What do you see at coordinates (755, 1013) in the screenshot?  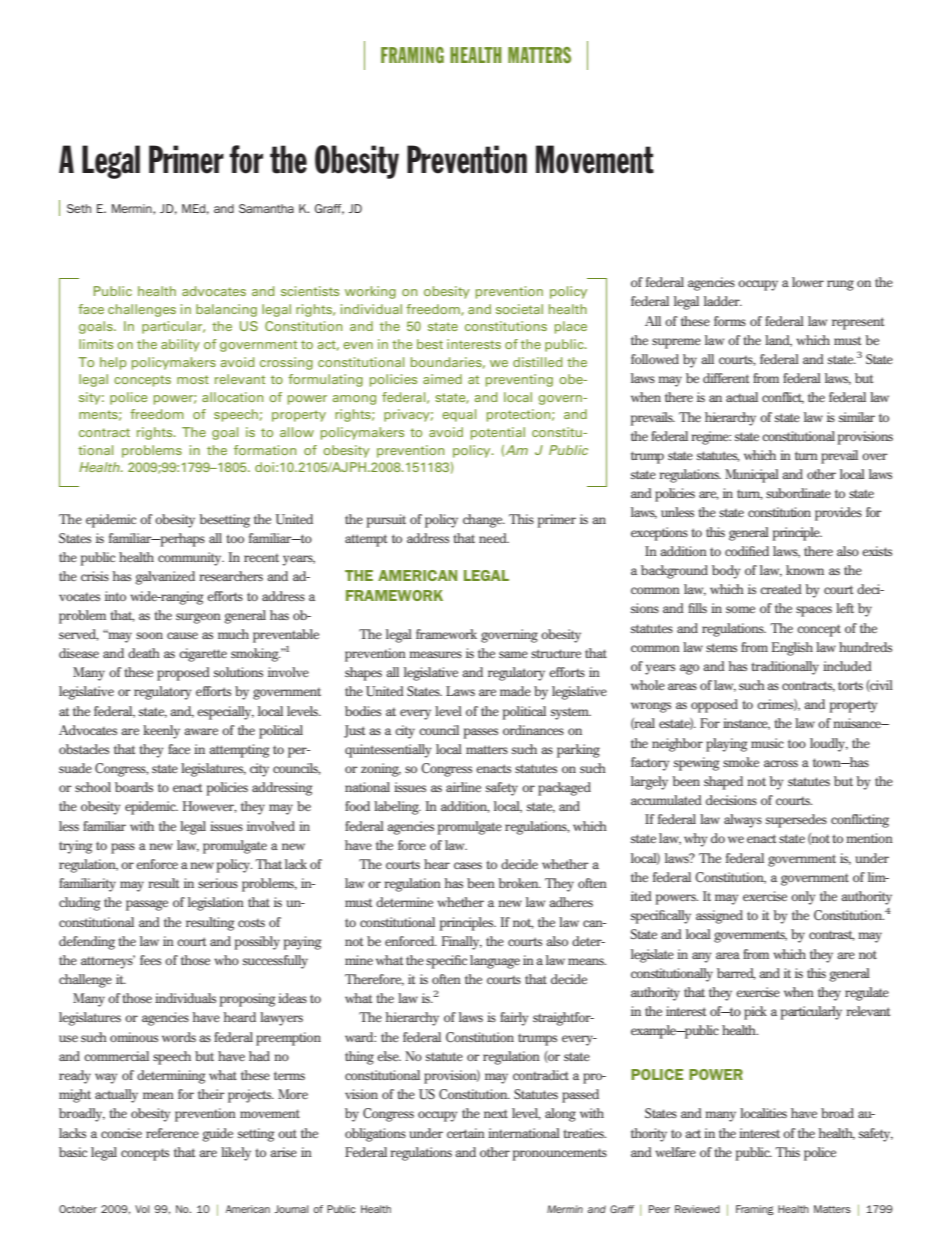 I see `pick` at bounding box center [755, 1013].
